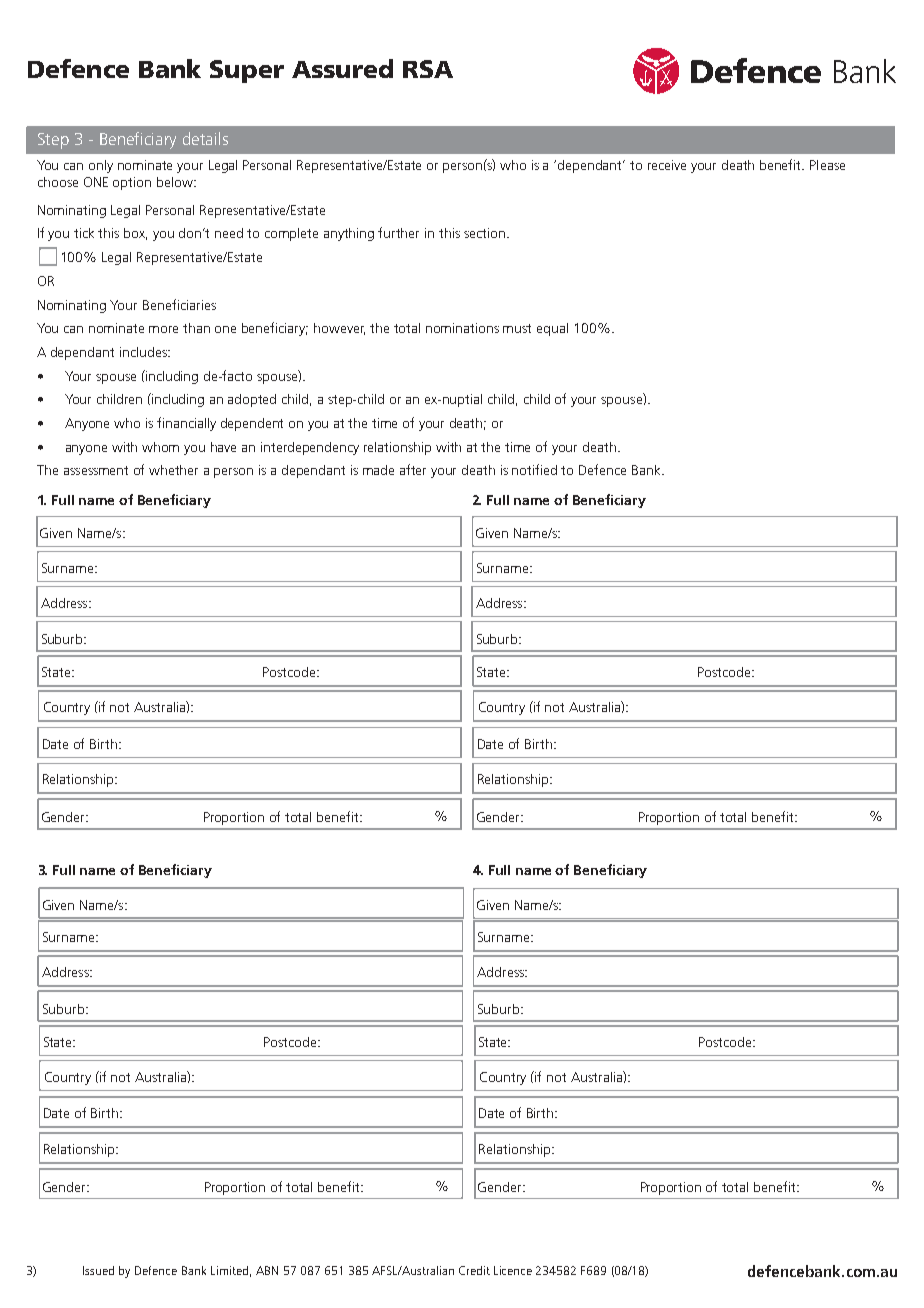  What do you see at coordinates (462, 328) in the screenshot?
I see `nominations` at bounding box center [462, 328].
